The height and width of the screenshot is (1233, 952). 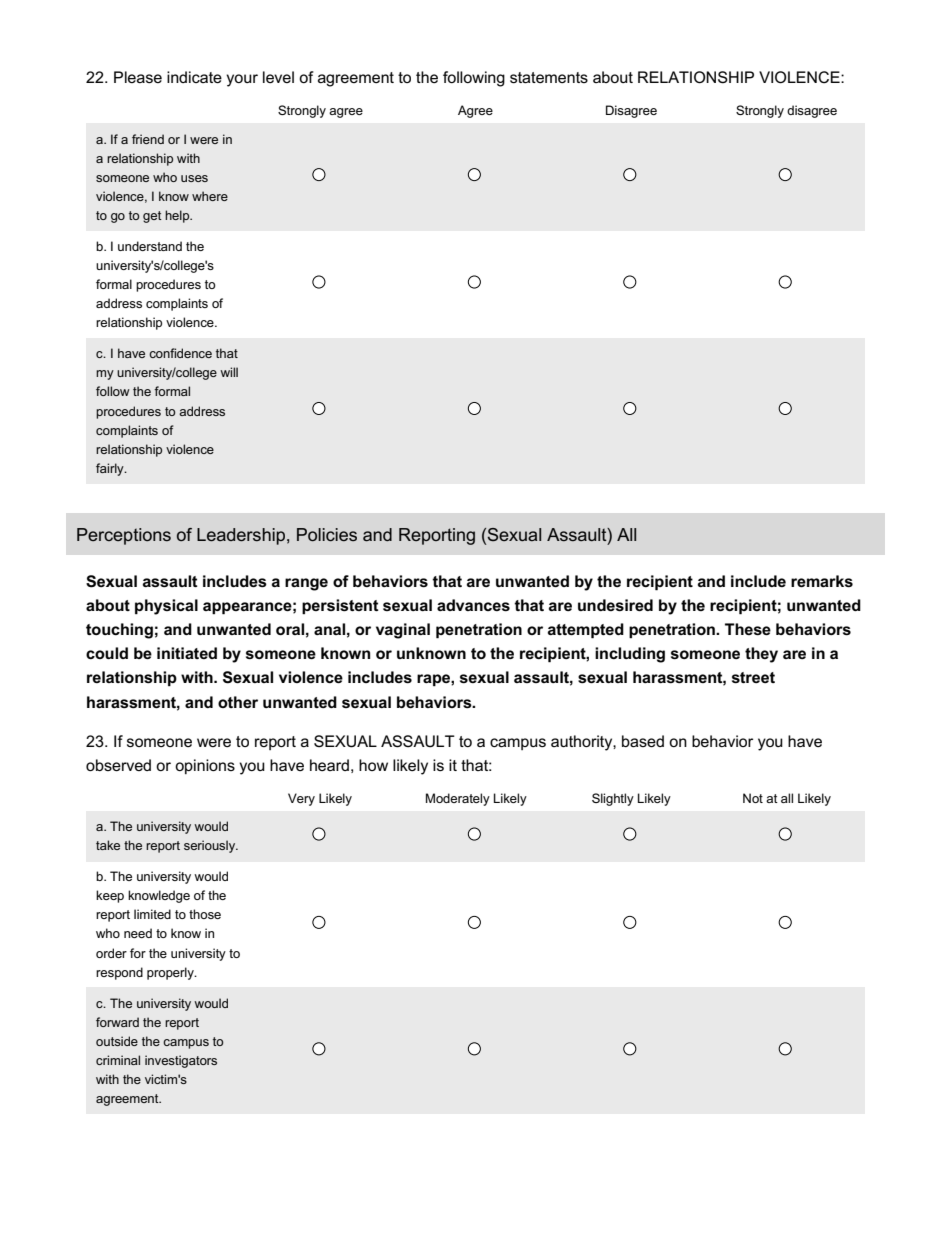 I want to click on investigators, so click(x=181, y=1061).
